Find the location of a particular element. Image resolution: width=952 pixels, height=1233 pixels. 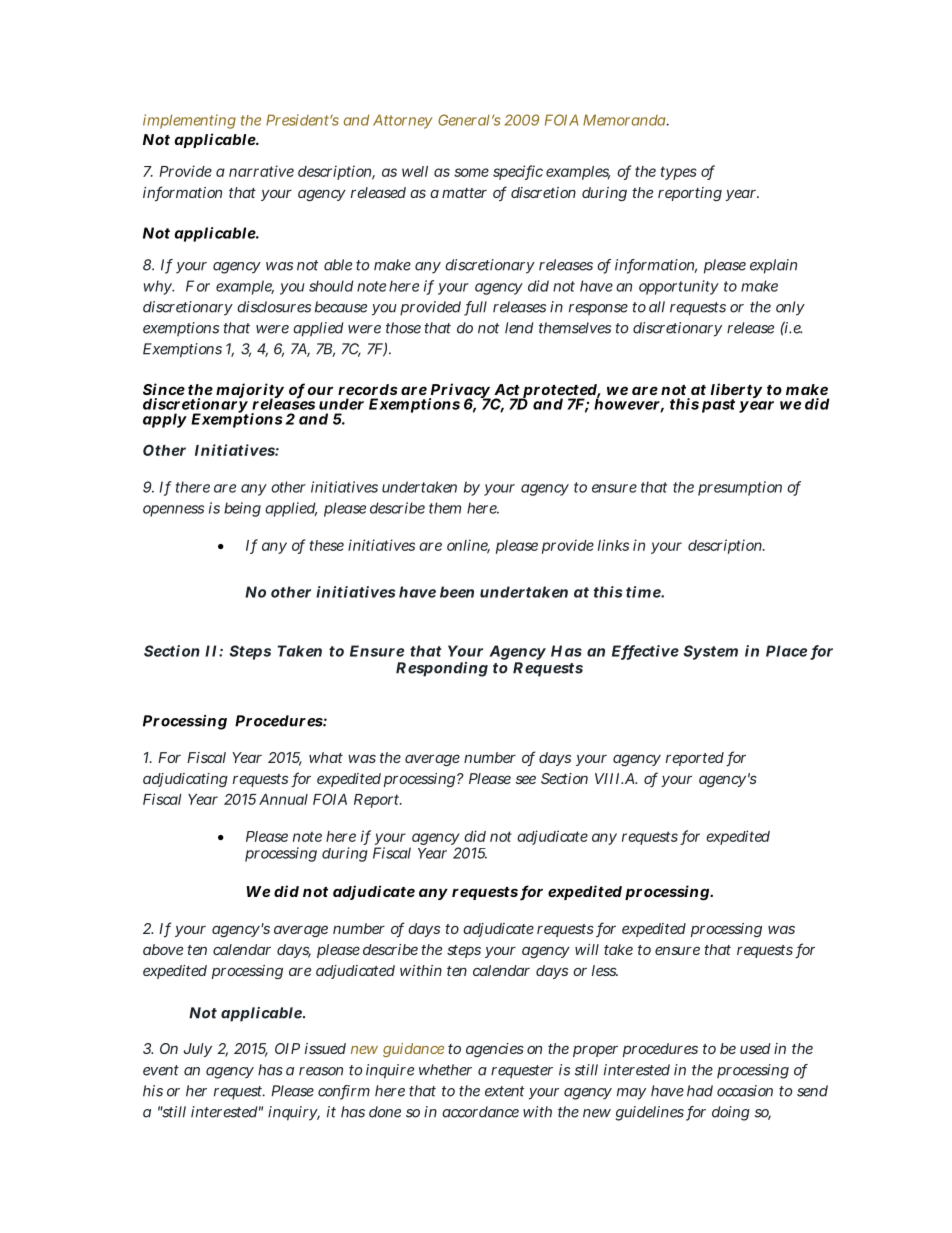

types is located at coordinates (678, 173).
